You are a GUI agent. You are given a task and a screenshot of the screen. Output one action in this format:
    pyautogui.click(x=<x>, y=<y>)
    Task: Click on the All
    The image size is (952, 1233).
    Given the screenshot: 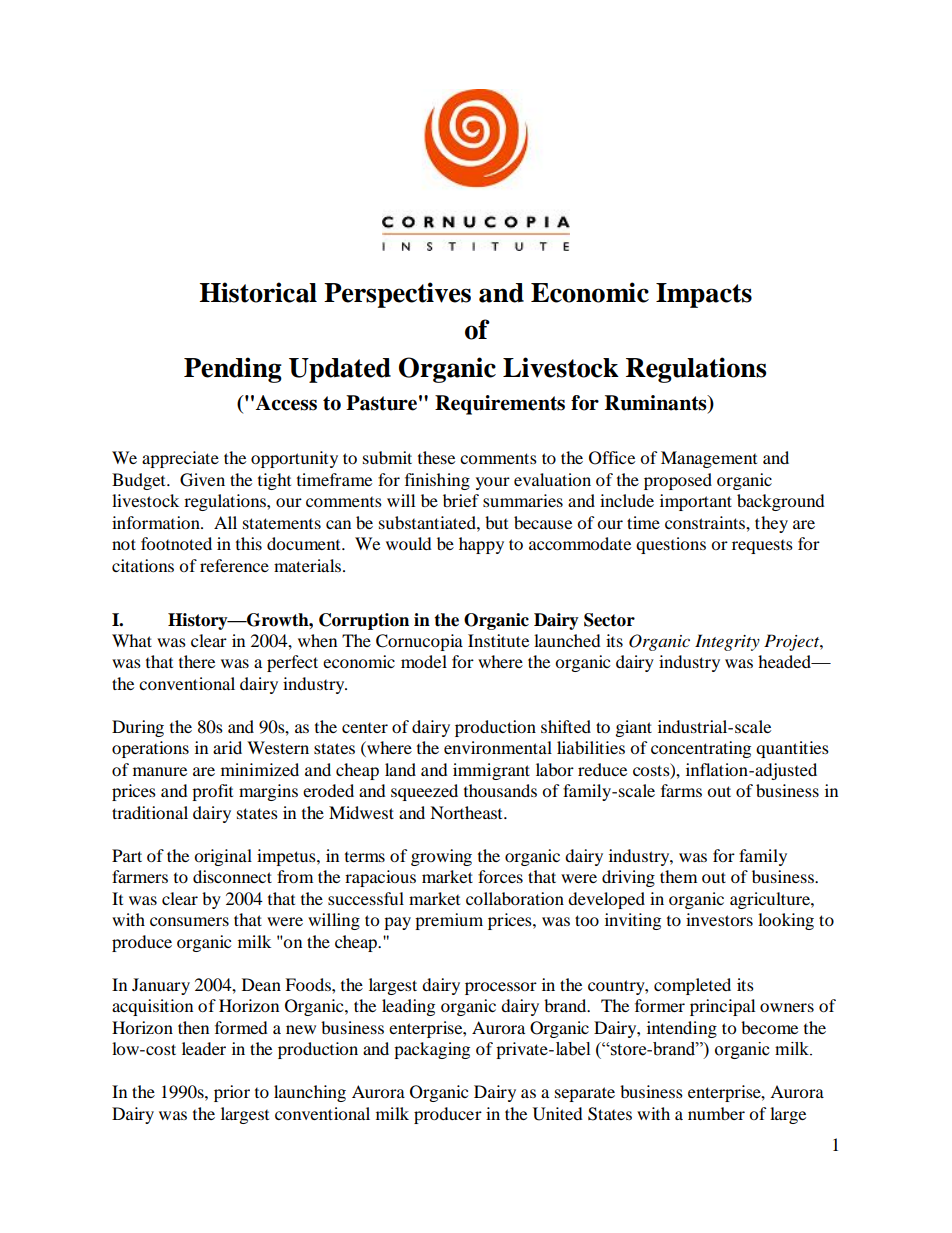 What is the action you would take?
    pyautogui.click(x=225, y=522)
